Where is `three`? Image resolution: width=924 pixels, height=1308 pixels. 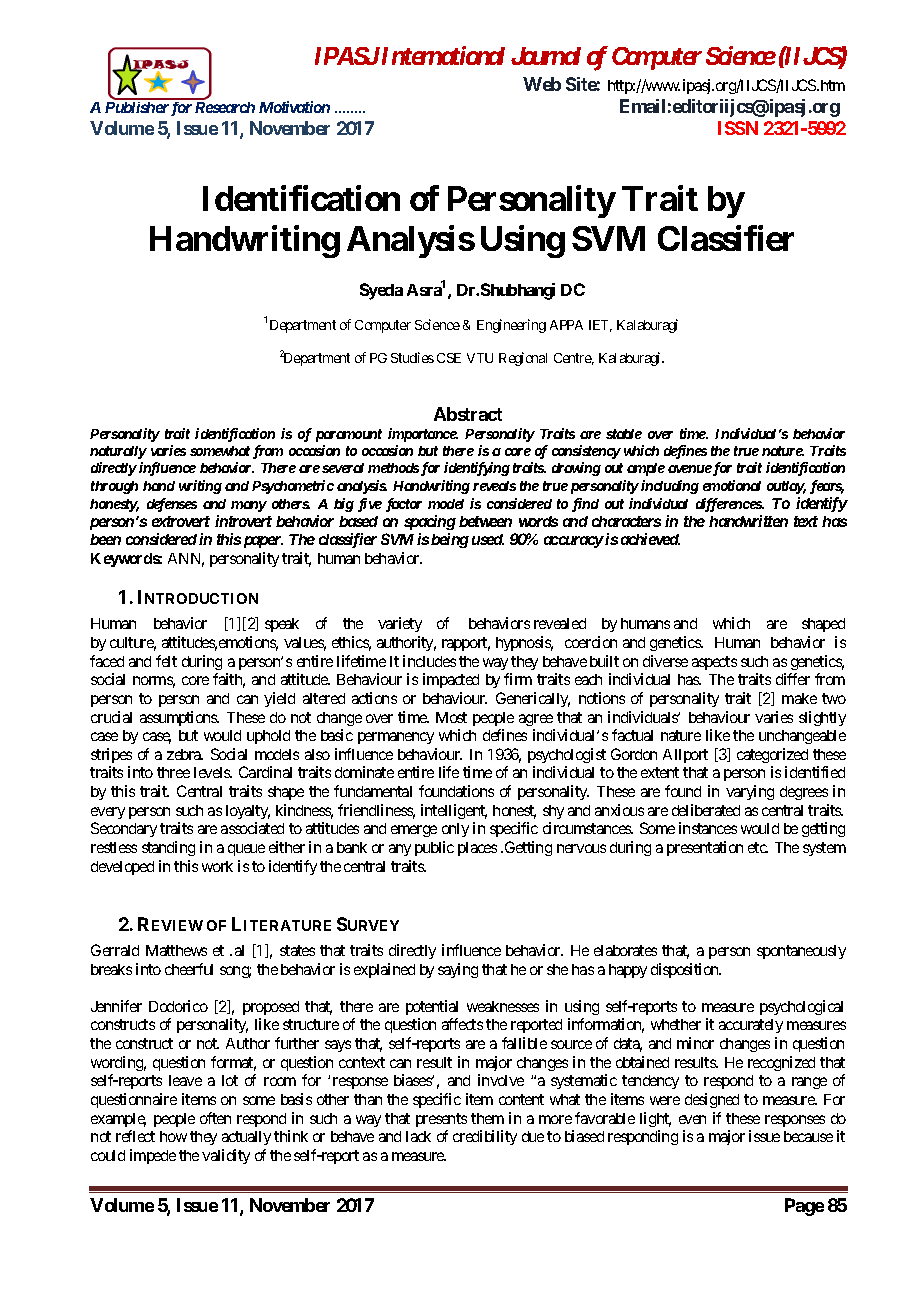 three is located at coordinates (173, 772).
